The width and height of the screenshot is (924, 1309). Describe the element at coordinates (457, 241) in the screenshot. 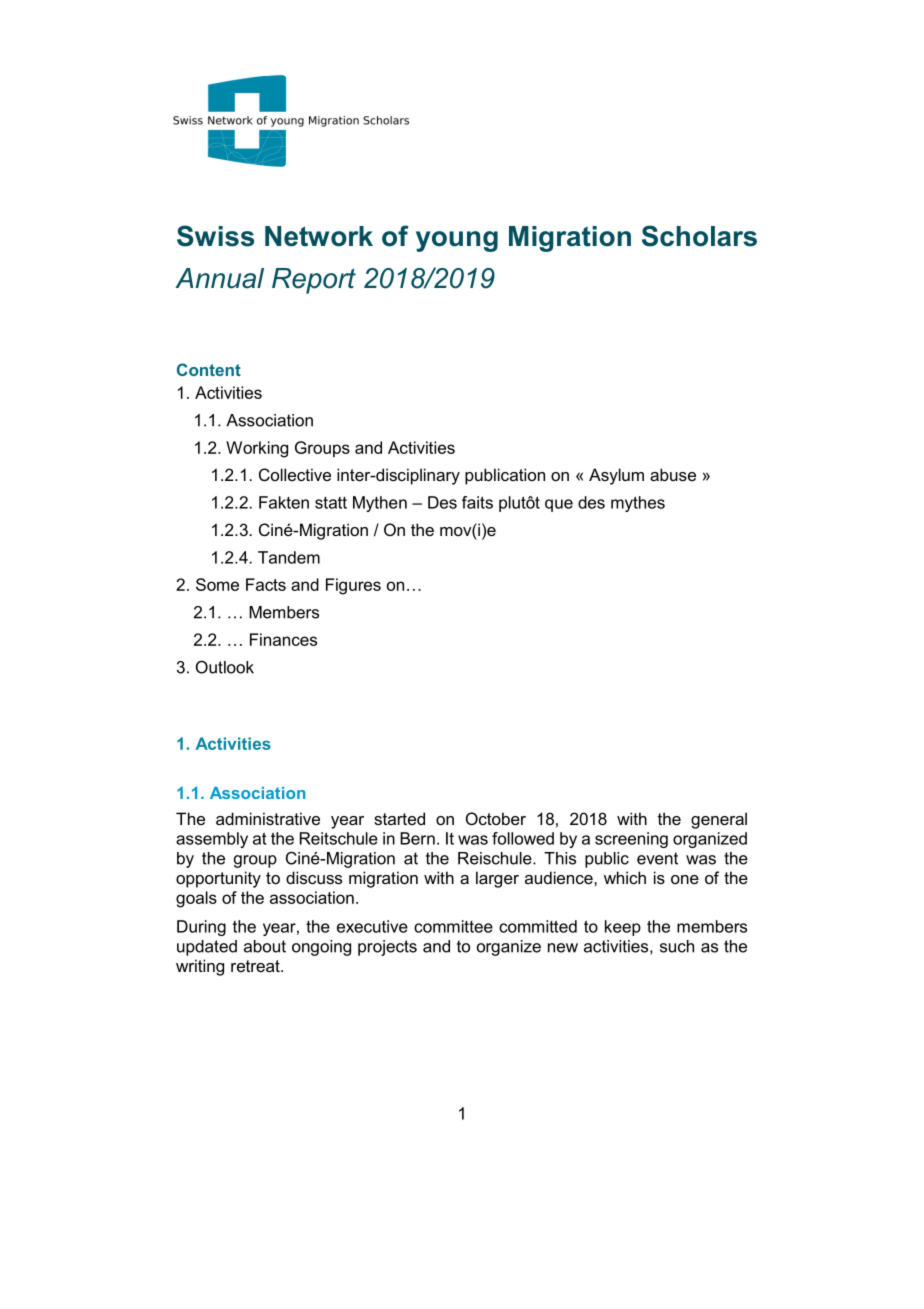

I see `young` at that location.
